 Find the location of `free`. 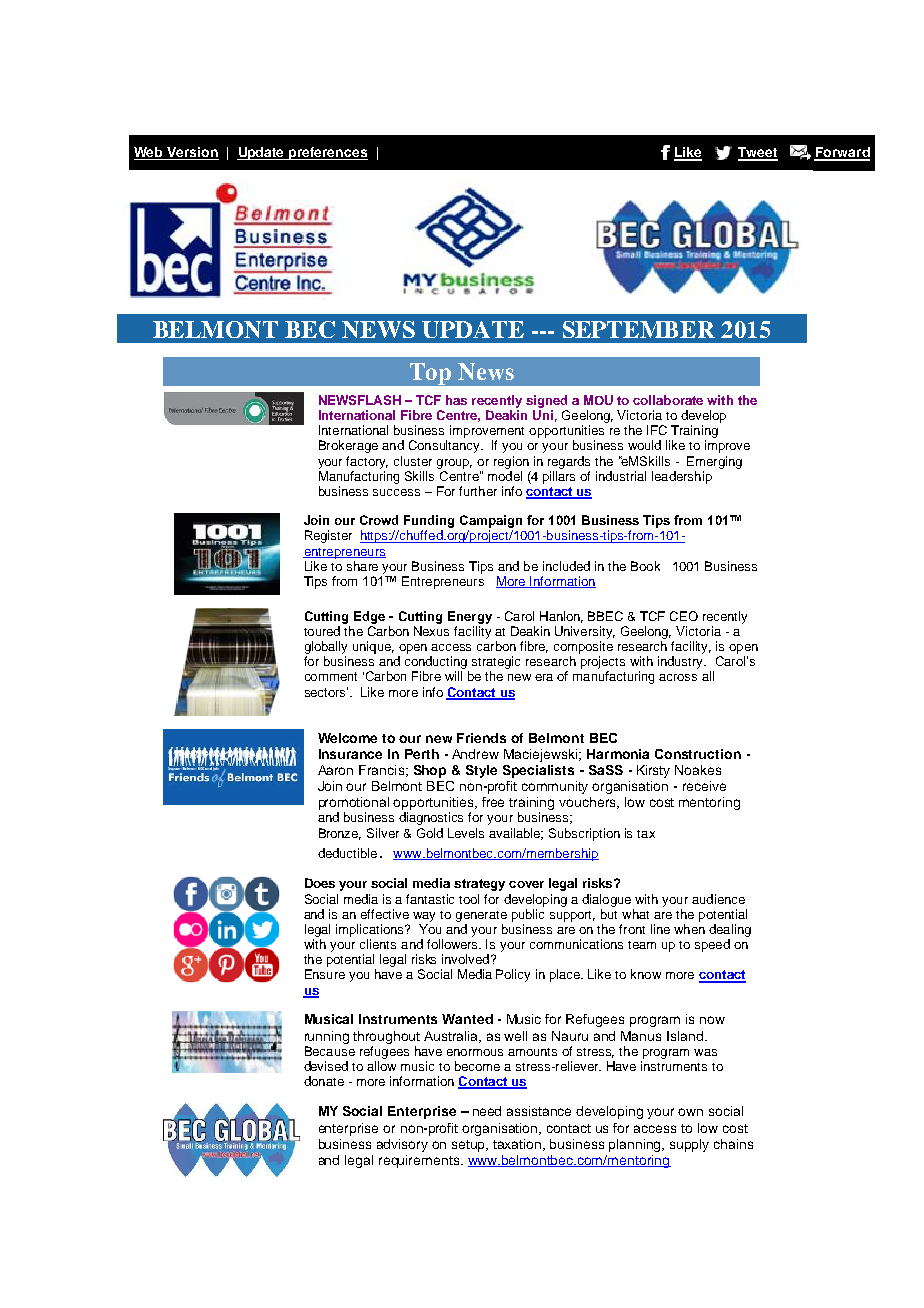

free is located at coordinates (493, 802).
